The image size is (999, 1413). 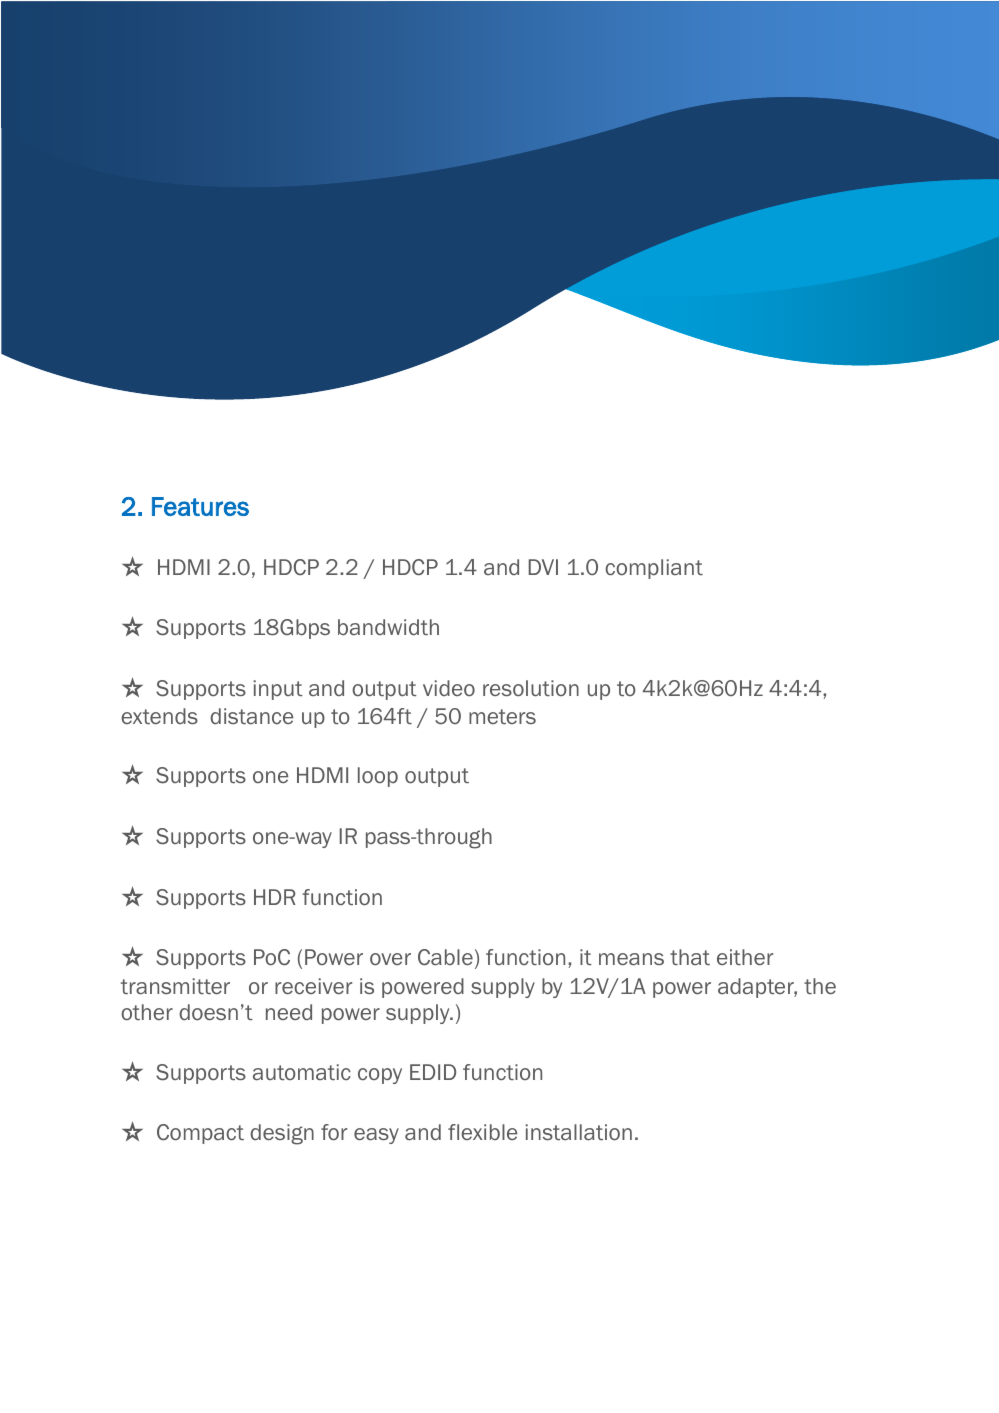 I want to click on that, so click(x=690, y=957).
